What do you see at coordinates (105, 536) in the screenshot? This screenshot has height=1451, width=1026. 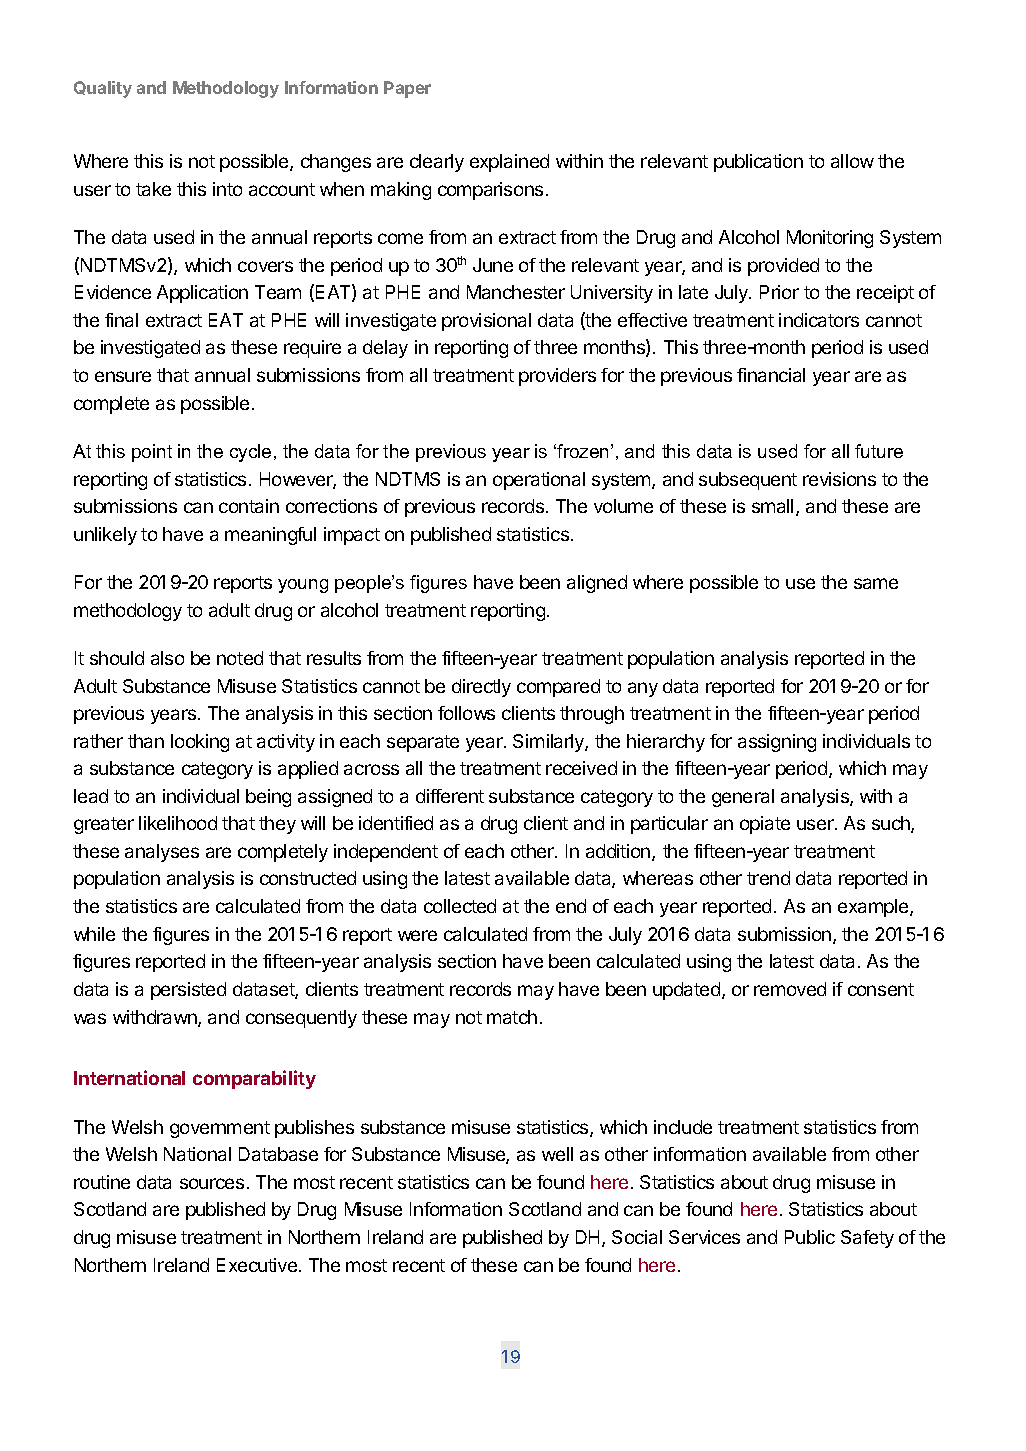 I see `unlikely` at bounding box center [105, 536].
